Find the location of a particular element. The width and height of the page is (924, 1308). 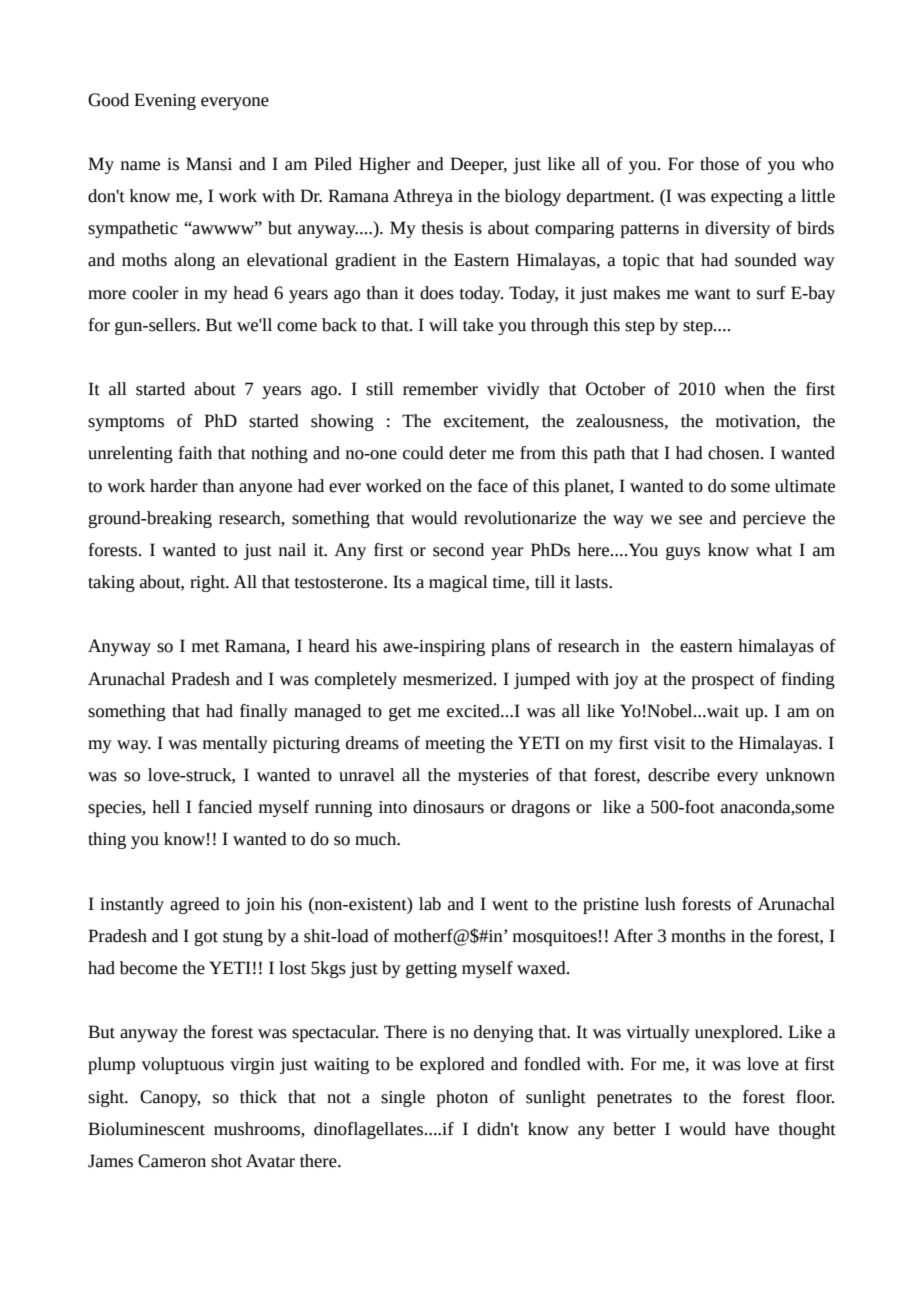

Bioluminescent is located at coordinates (146, 1129).
